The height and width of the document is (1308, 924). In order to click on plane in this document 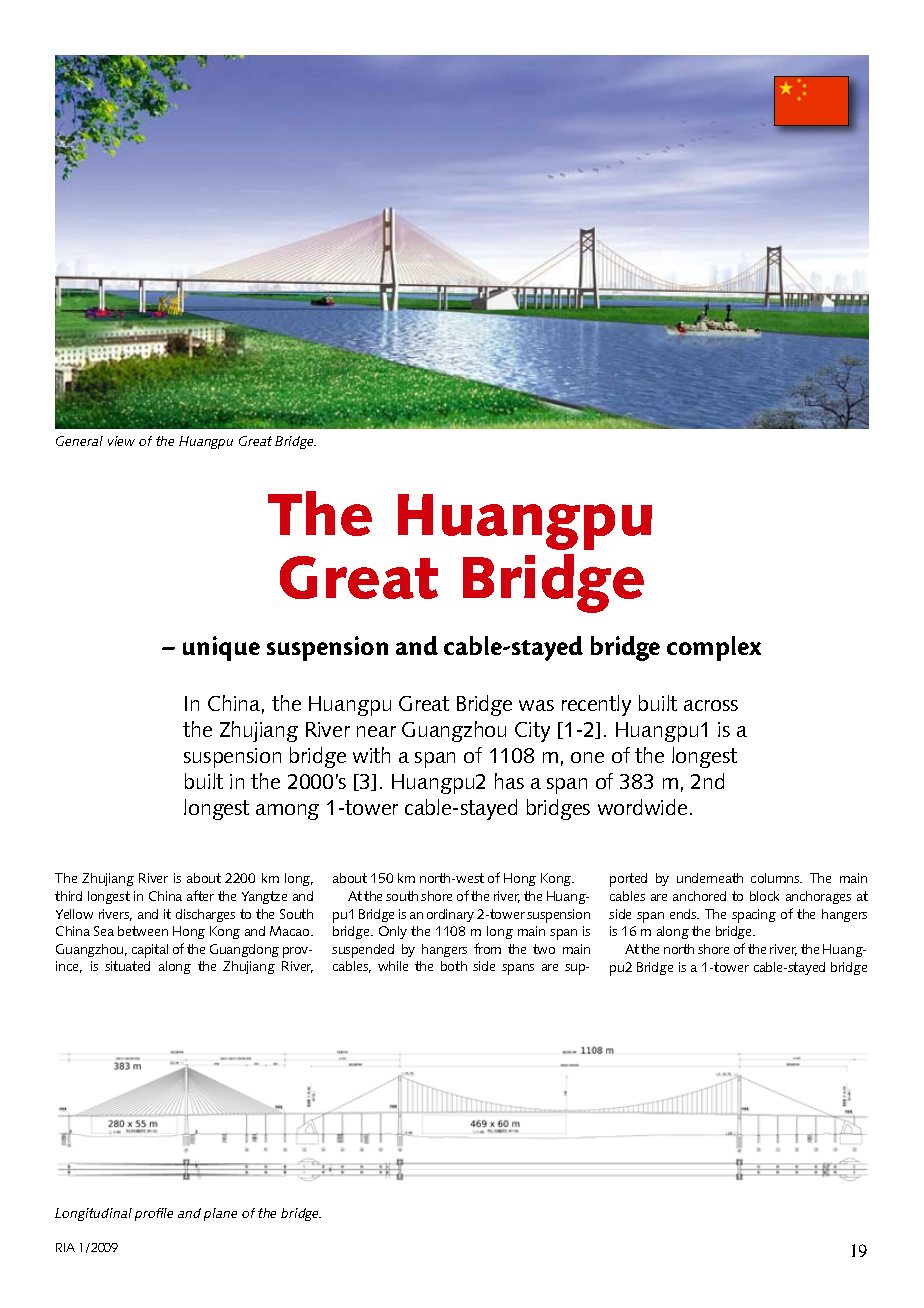, I will do `click(220, 1214)`.
